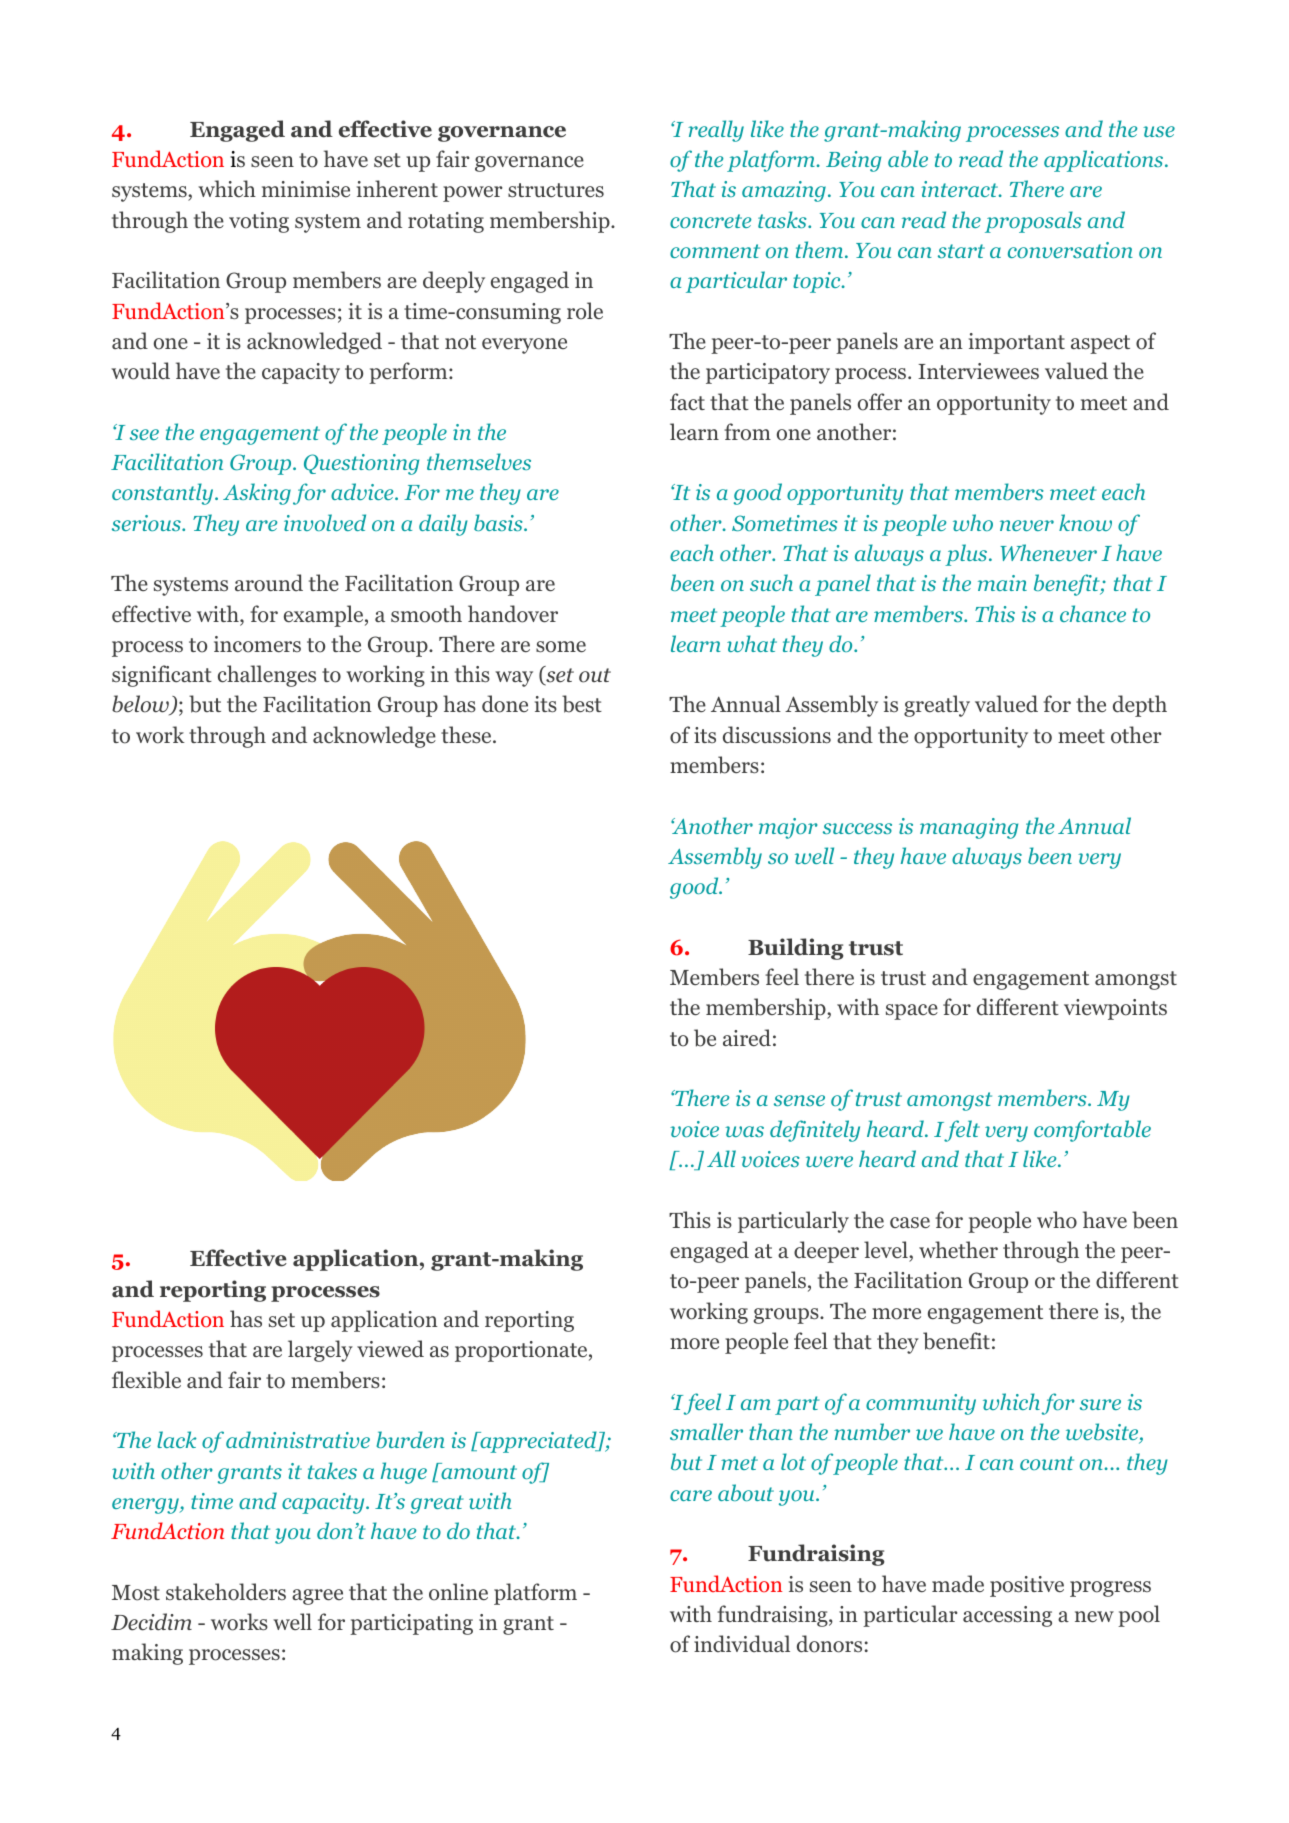 This screenshot has width=1289, height=1823. I want to click on Asking, so click(257, 494).
